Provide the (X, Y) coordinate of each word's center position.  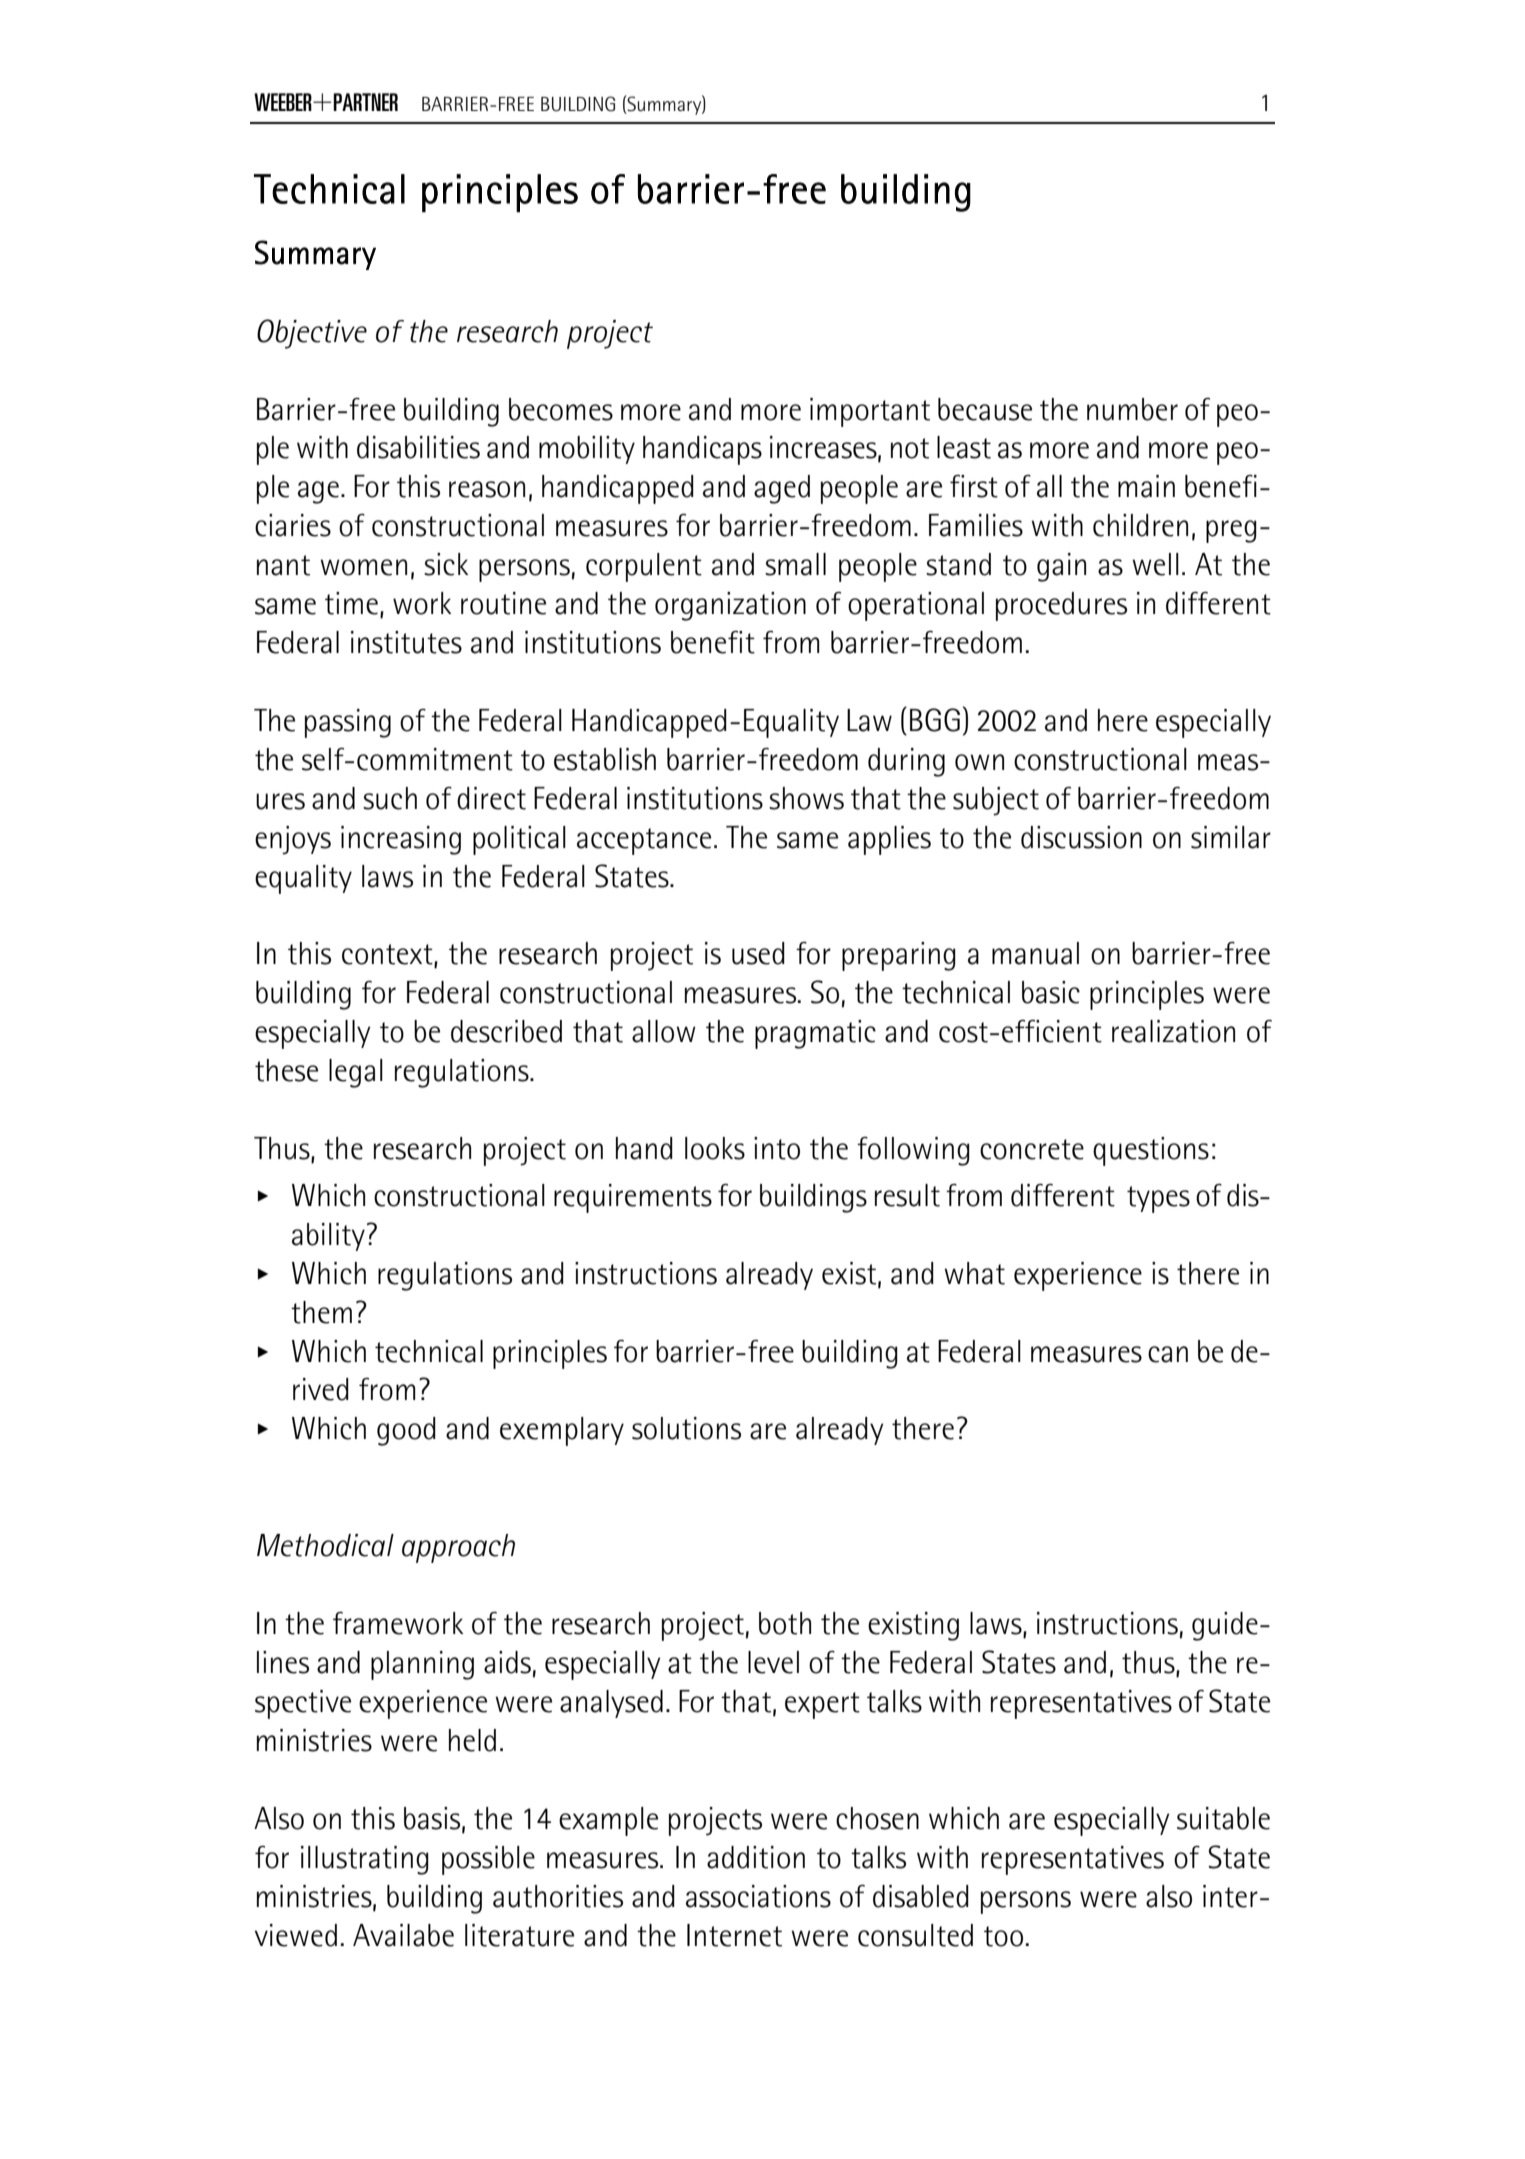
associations (758, 1896)
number (1132, 409)
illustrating (365, 1860)
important (870, 412)
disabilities (418, 447)
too (1003, 1936)
